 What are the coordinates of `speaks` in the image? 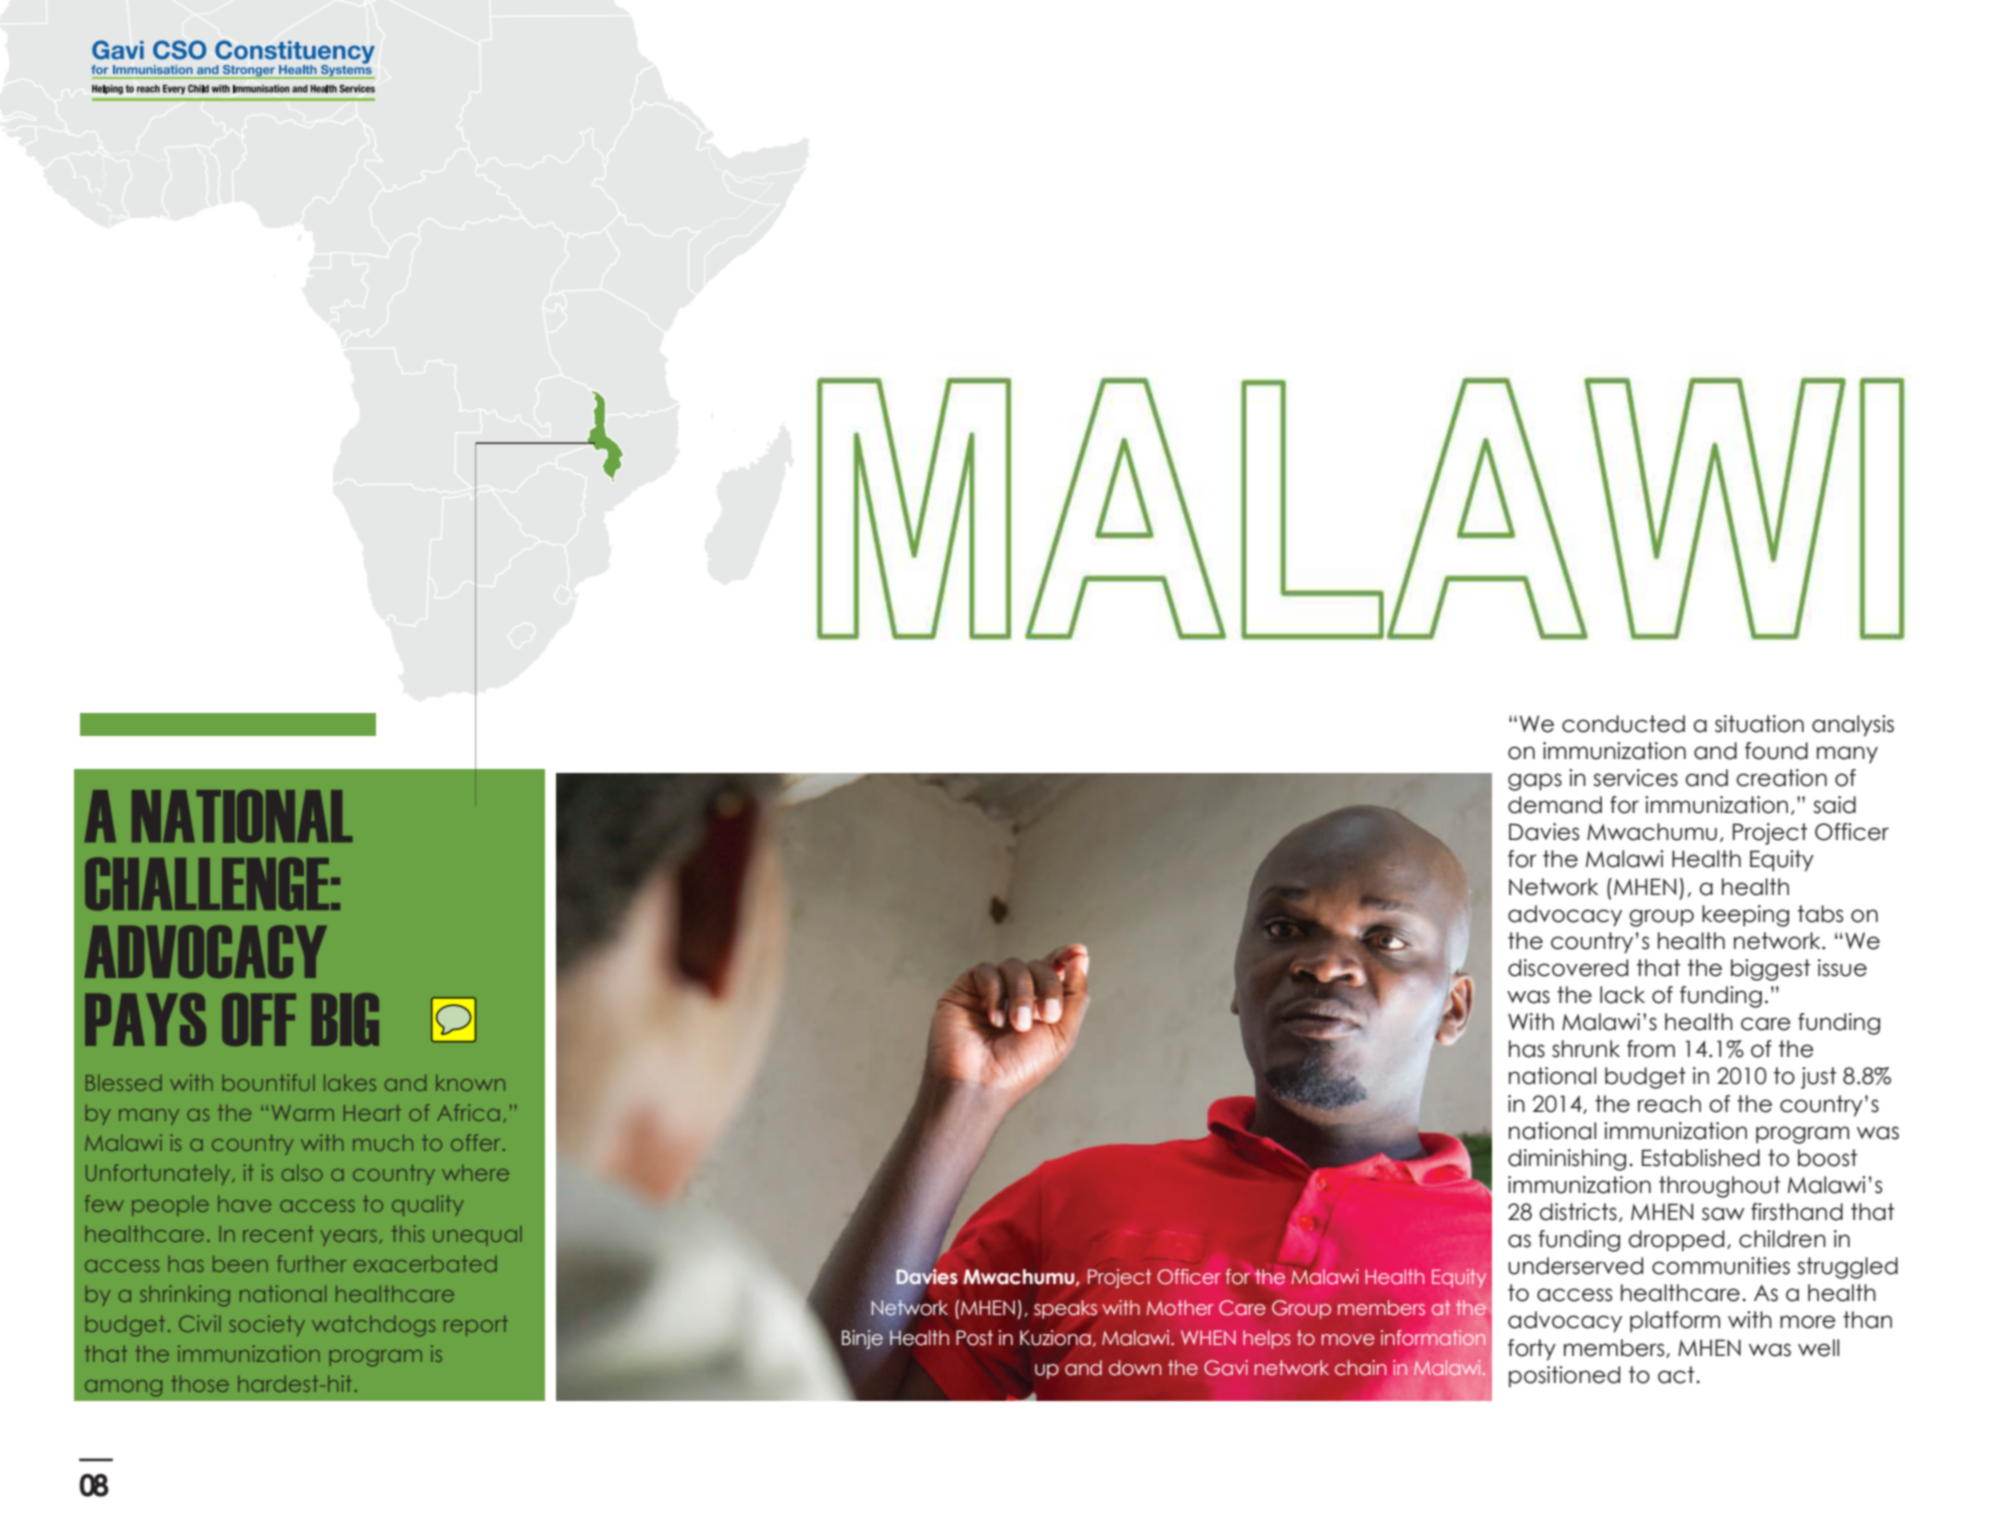 It's located at (1065, 1309).
